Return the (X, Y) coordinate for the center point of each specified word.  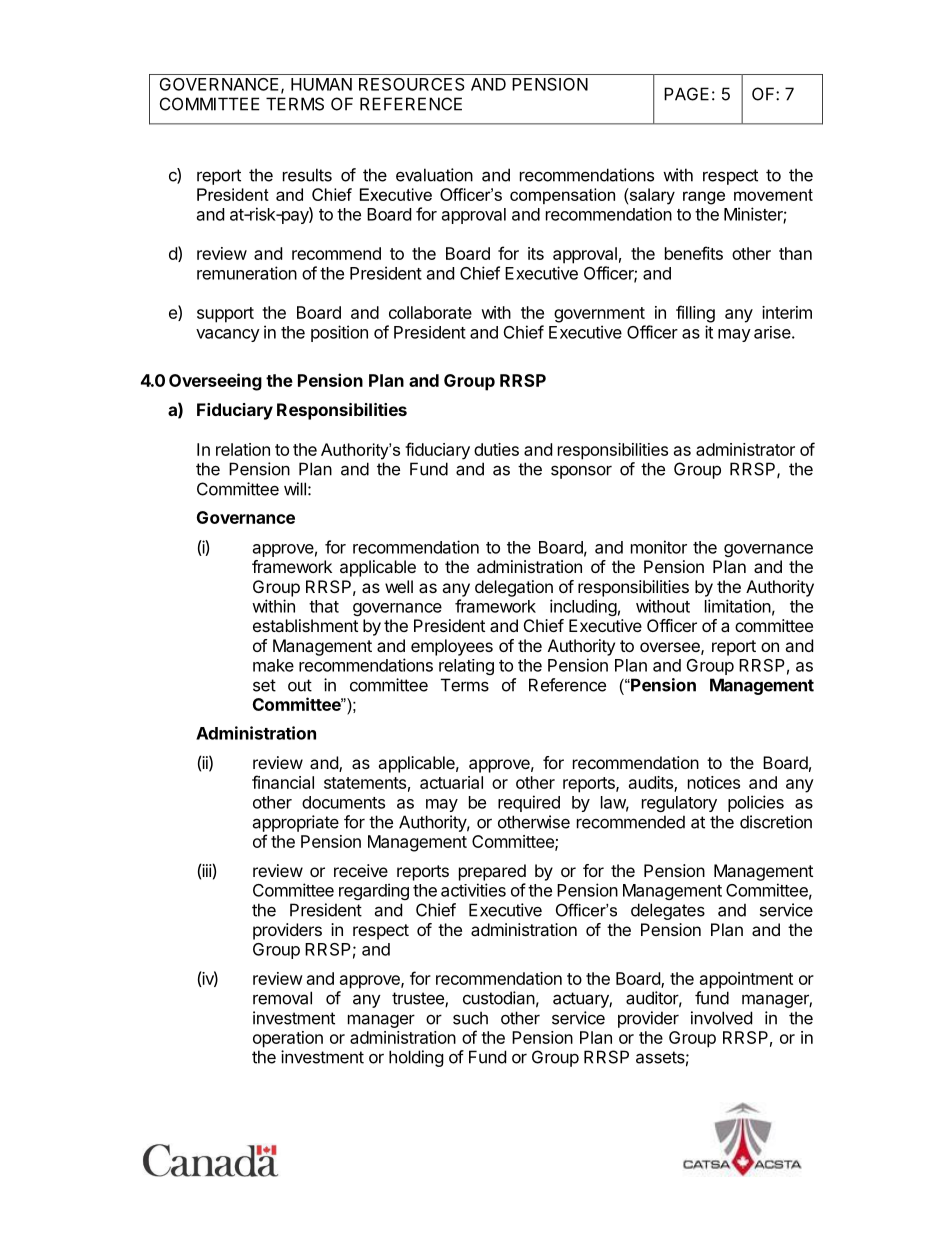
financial (283, 782)
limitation (738, 606)
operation (288, 1039)
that (324, 606)
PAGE (686, 94)
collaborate (430, 312)
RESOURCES (412, 84)
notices (714, 782)
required (529, 803)
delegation (514, 588)
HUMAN (321, 84)
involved (721, 1018)
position (339, 333)
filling (695, 314)
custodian (499, 998)
